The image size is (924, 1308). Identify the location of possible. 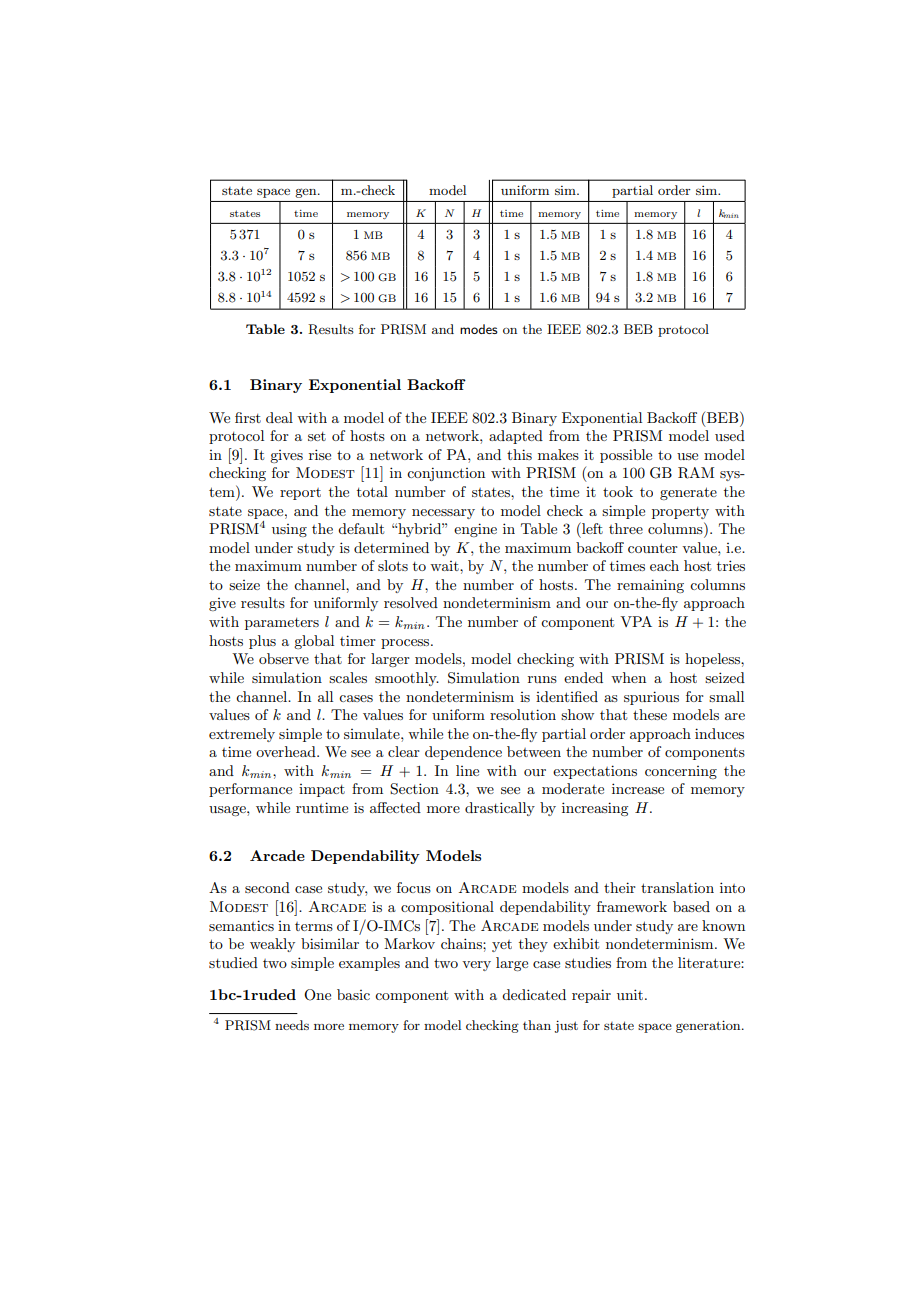
(626, 456).
